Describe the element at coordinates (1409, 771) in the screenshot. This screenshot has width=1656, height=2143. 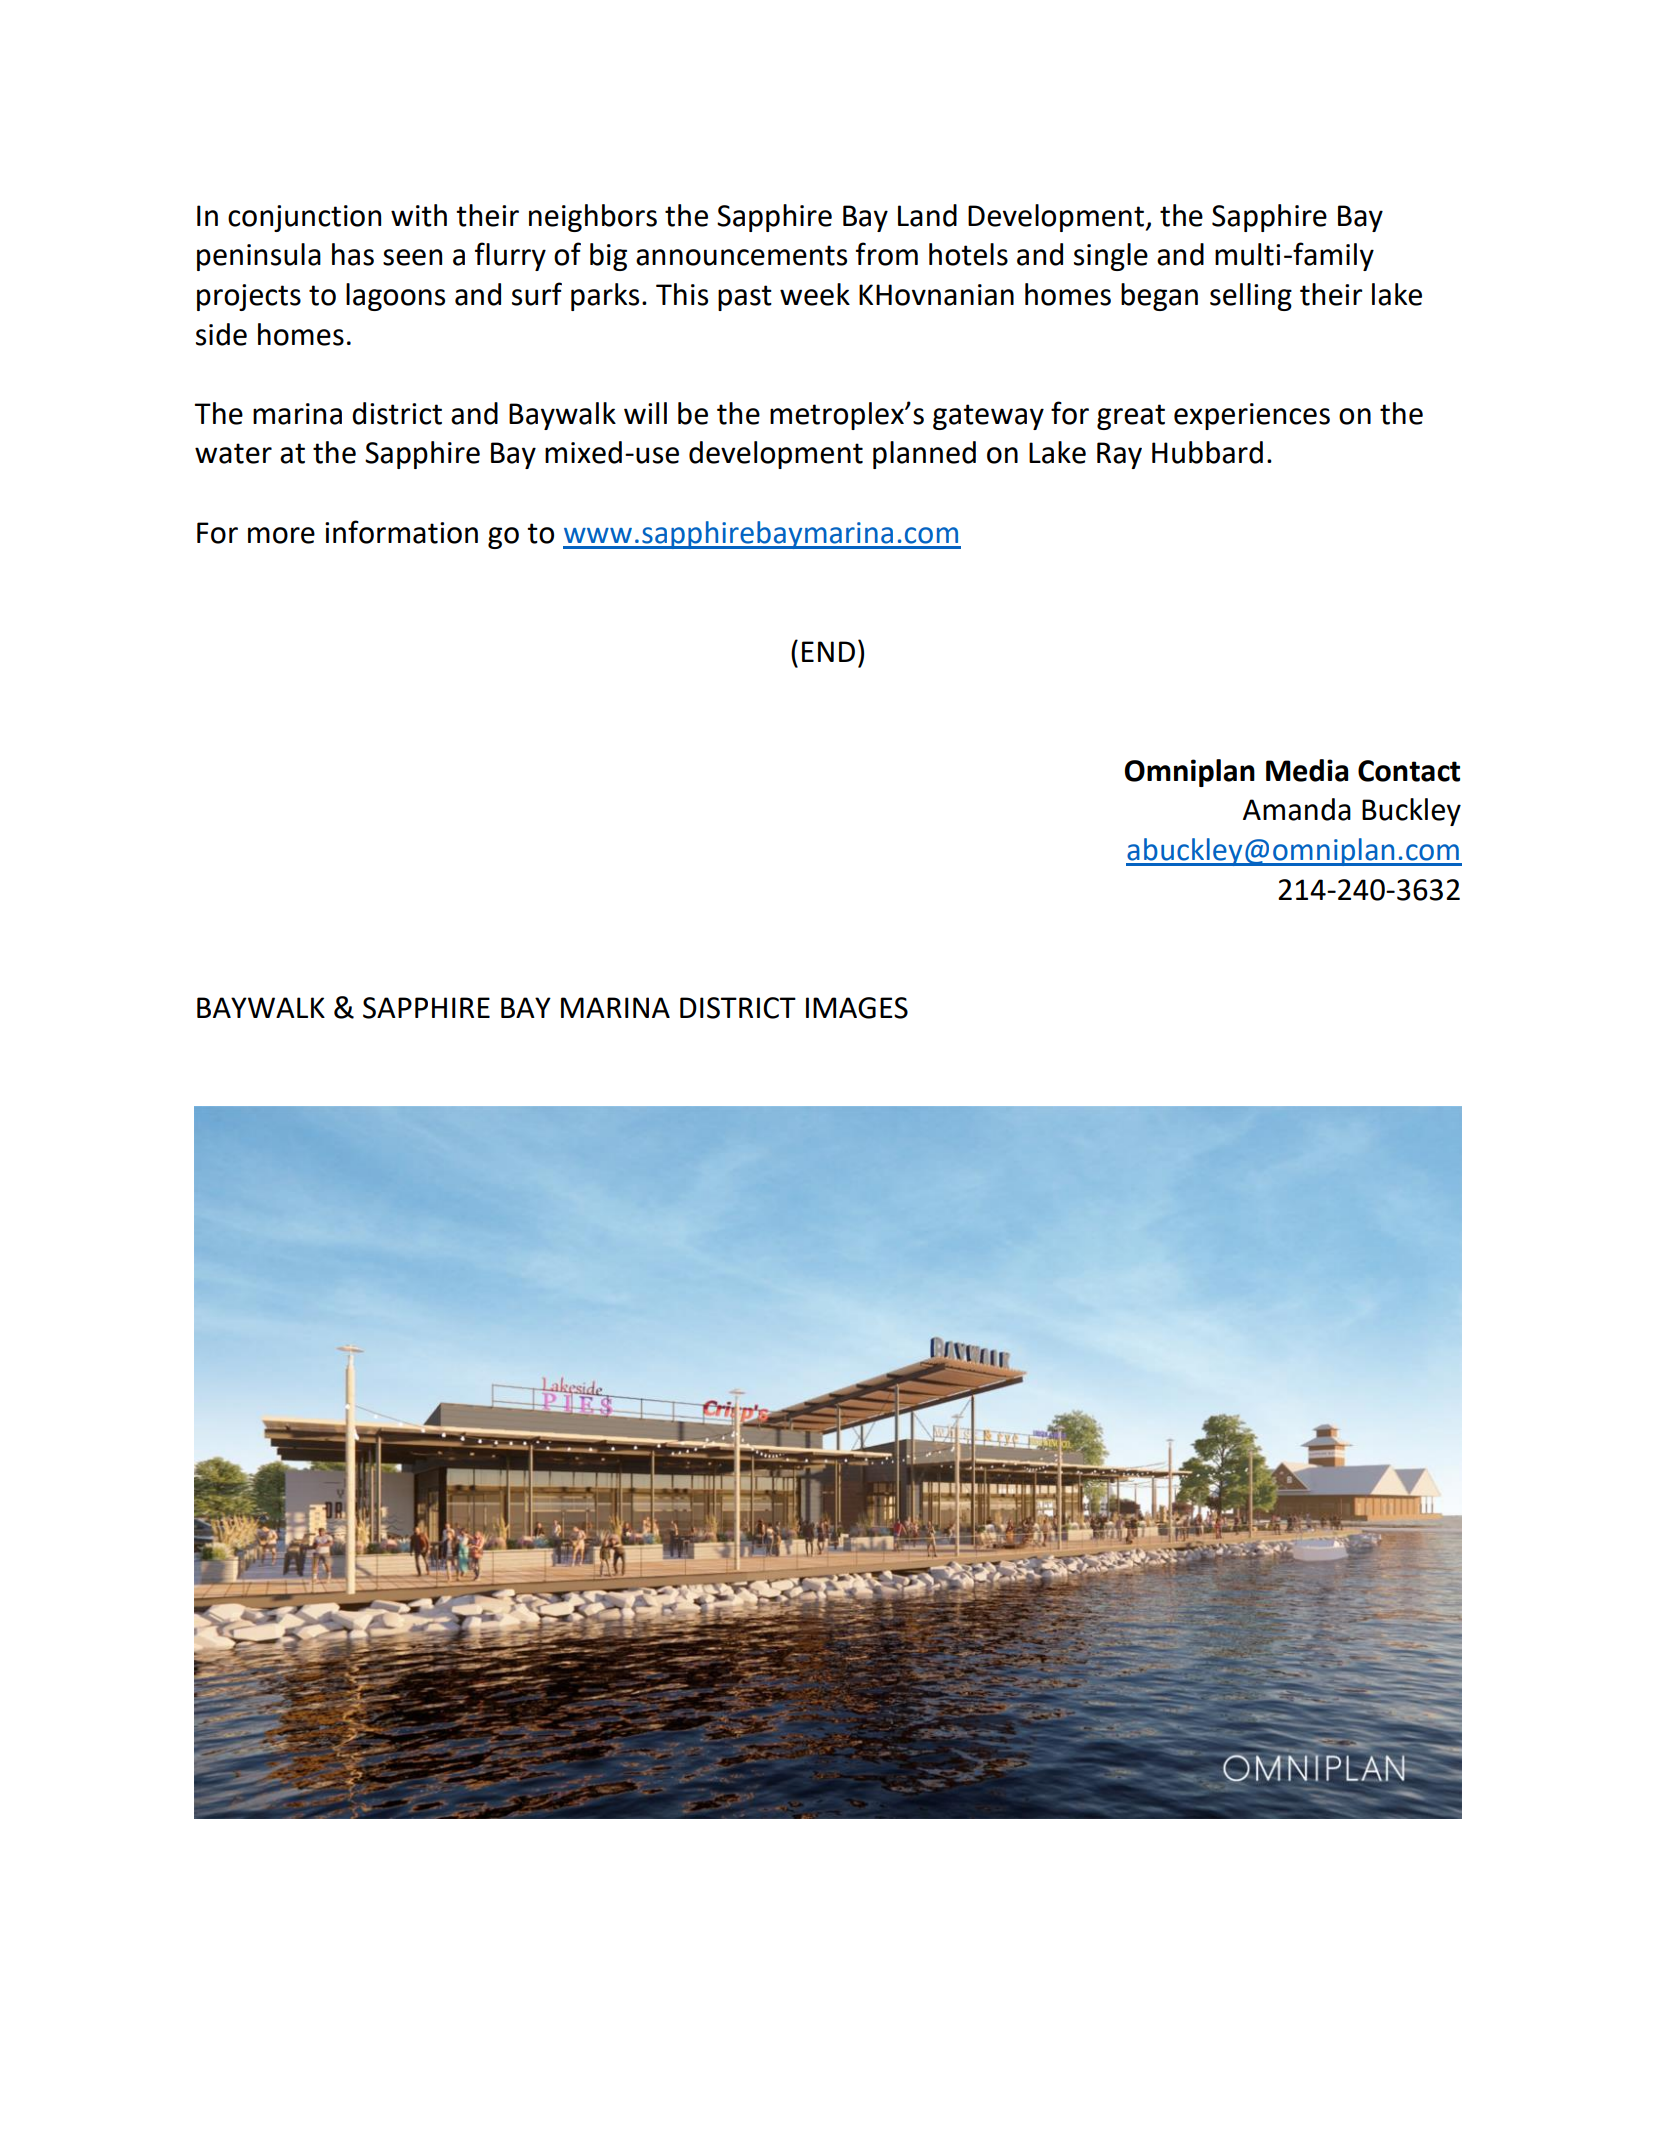
I see `Contact` at that location.
